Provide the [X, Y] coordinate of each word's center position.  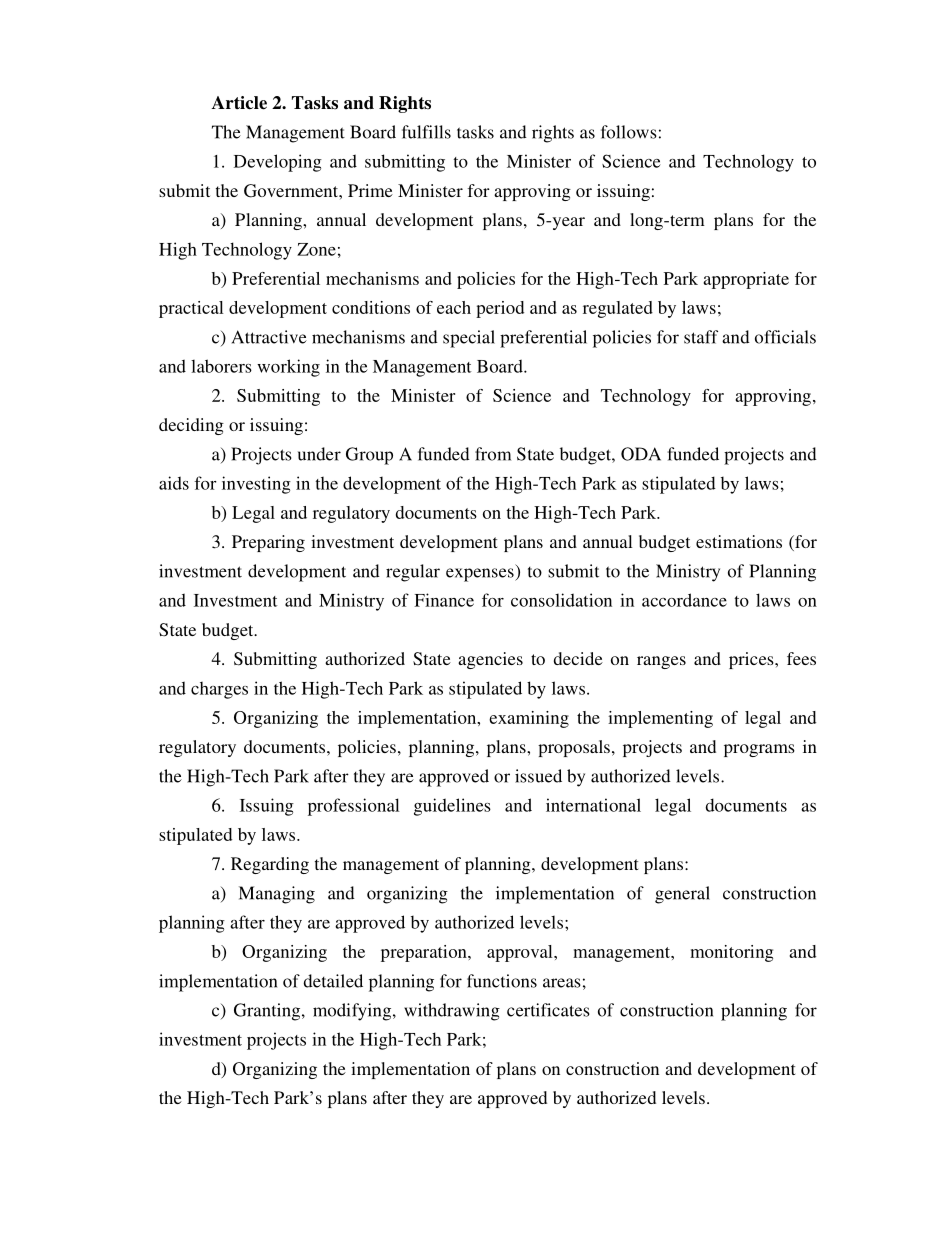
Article [239, 103]
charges [219, 690]
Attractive [269, 337]
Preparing [268, 543]
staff [701, 337]
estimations [739, 541]
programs [759, 750]
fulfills [426, 132]
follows [629, 132]
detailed [333, 981]
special [469, 339]
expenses [481, 575]
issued [538, 776]
